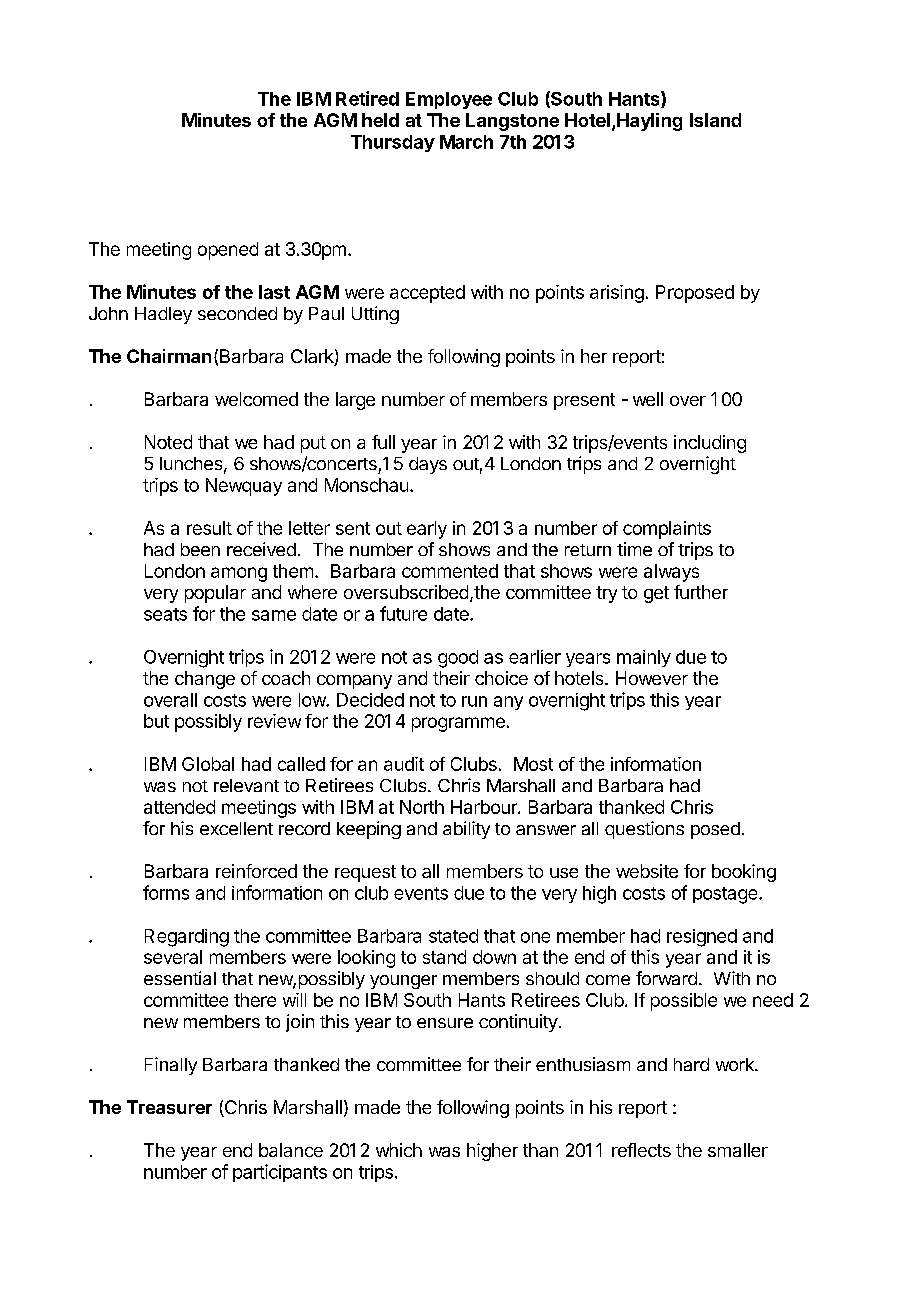  What do you see at coordinates (355, 401) in the screenshot?
I see `large` at bounding box center [355, 401].
